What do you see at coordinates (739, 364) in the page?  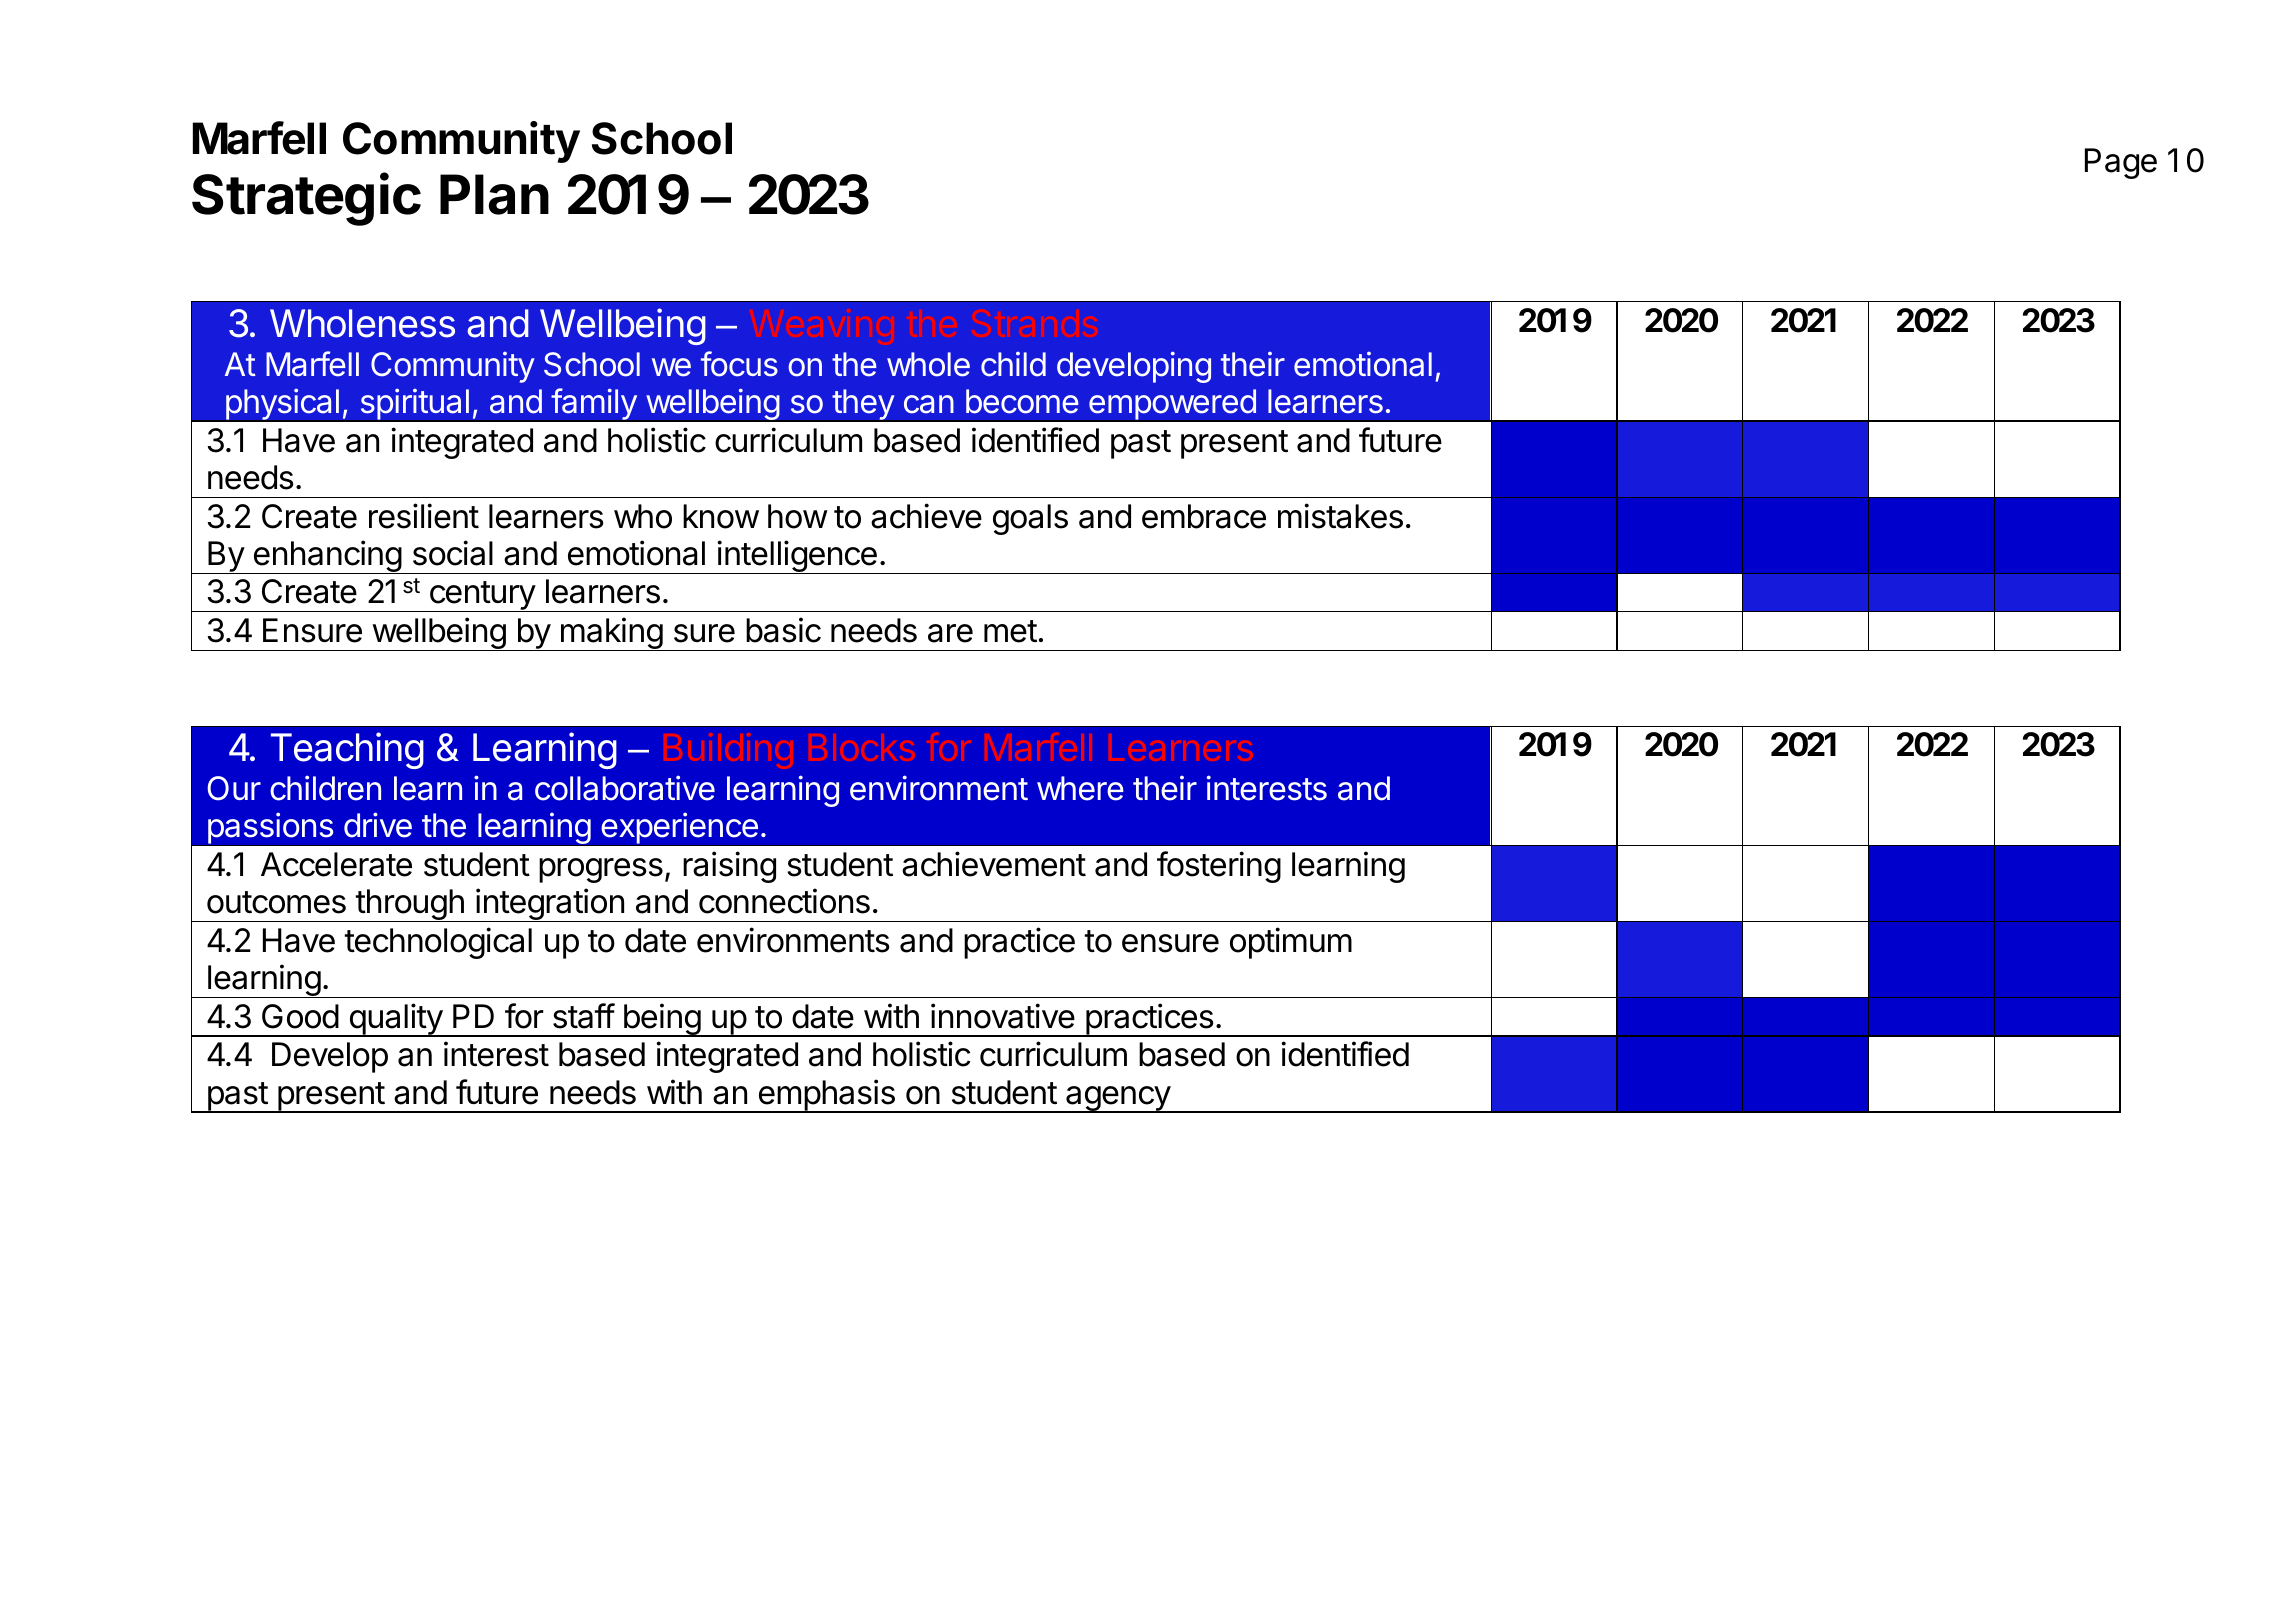 I see `focus` at bounding box center [739, 364].
